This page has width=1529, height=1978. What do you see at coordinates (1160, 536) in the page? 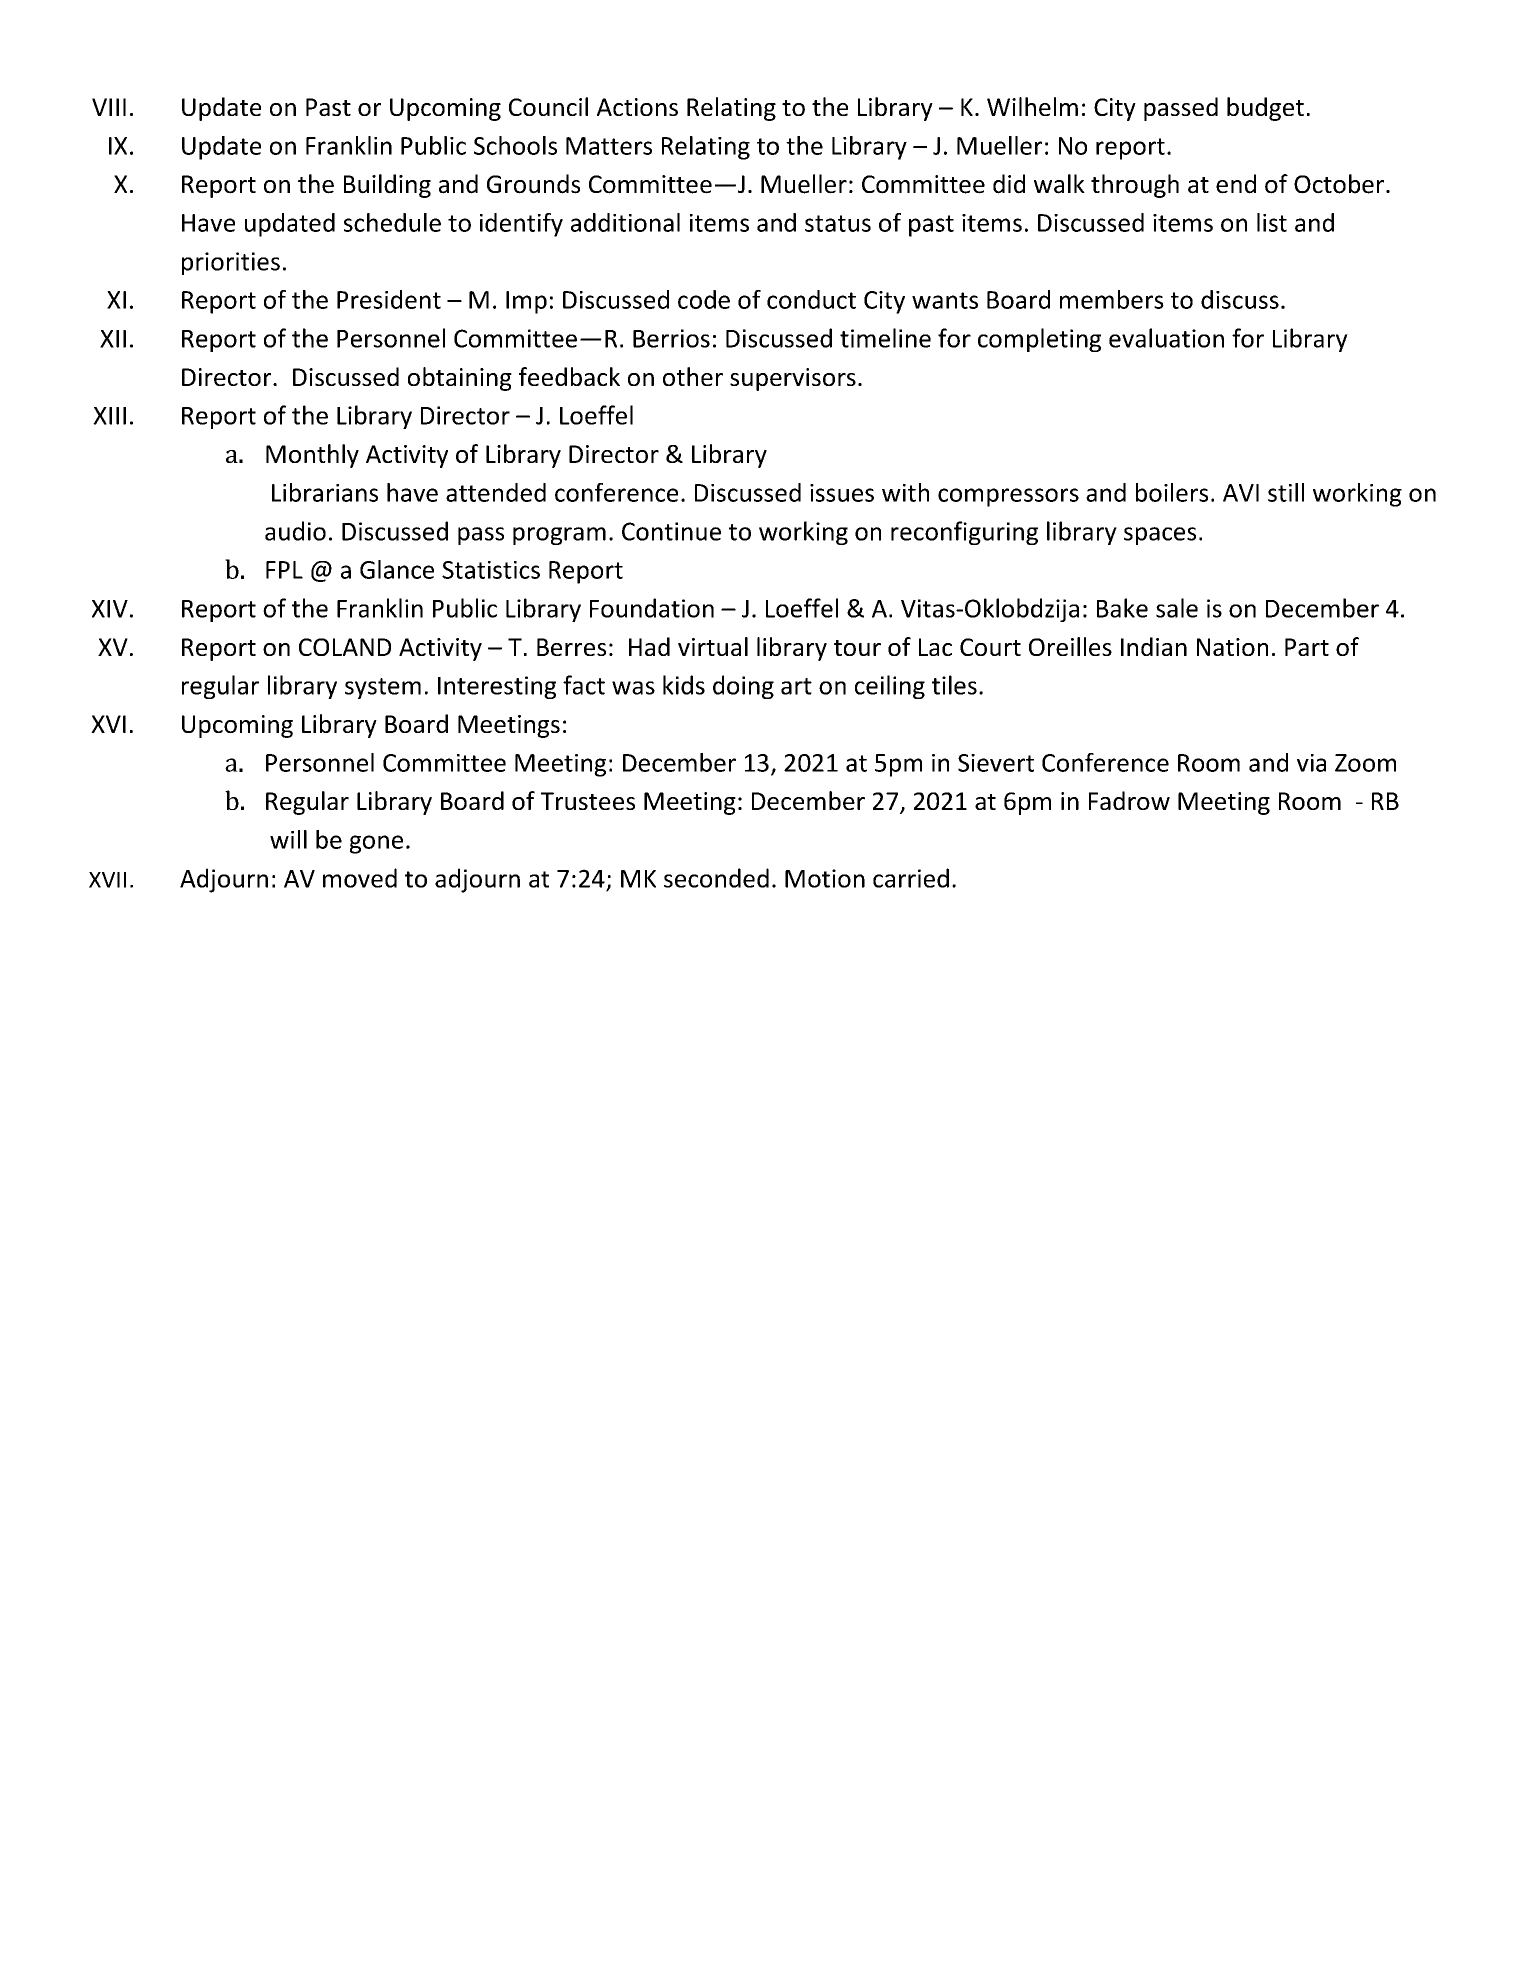
I see `spaces` at bounding box center [1160, 536].
